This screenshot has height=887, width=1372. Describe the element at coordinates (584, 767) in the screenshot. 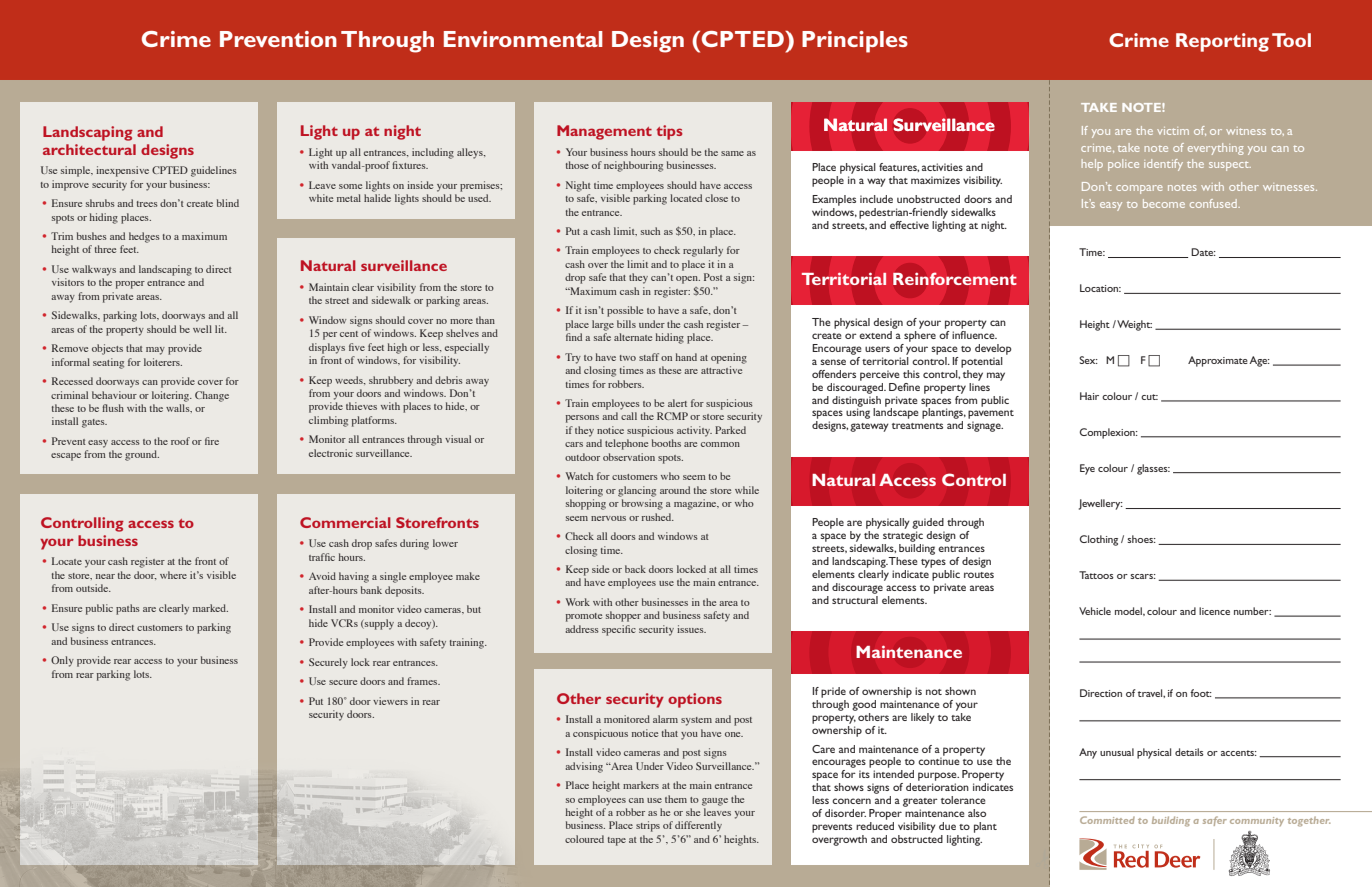

I see `advising` at that location.
